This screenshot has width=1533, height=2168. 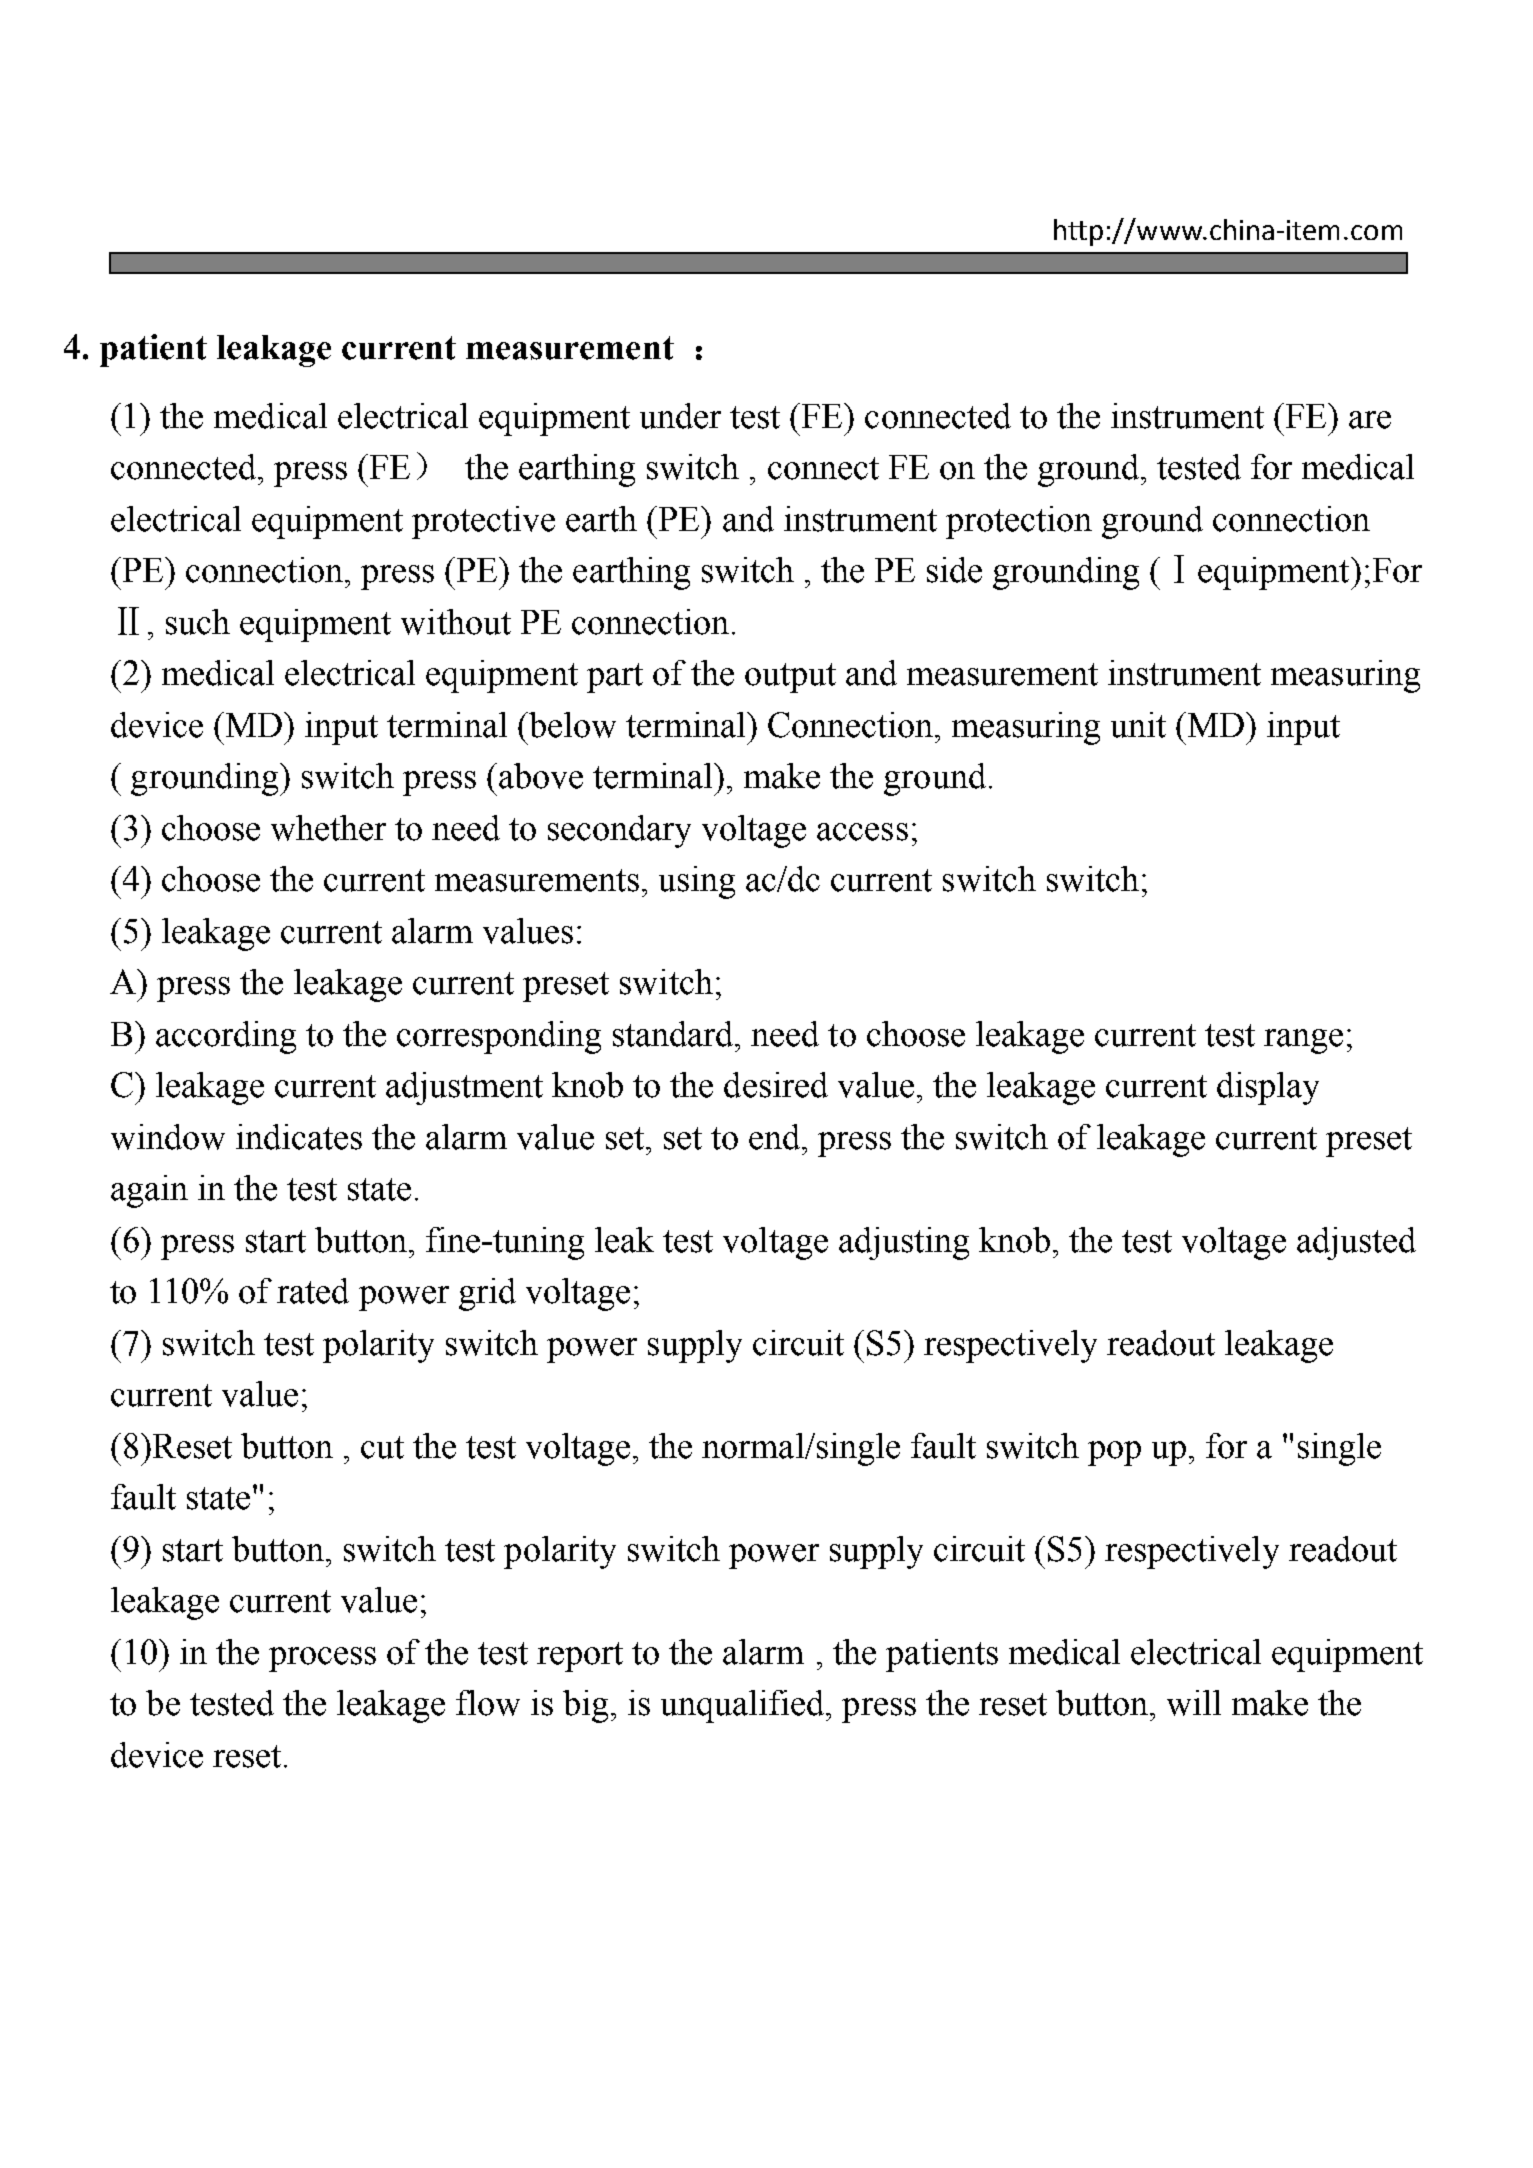 What do you see at coordinates (1303, 1041) in the screenshot?
I see `range` at bounding box center [1303, 1041].
